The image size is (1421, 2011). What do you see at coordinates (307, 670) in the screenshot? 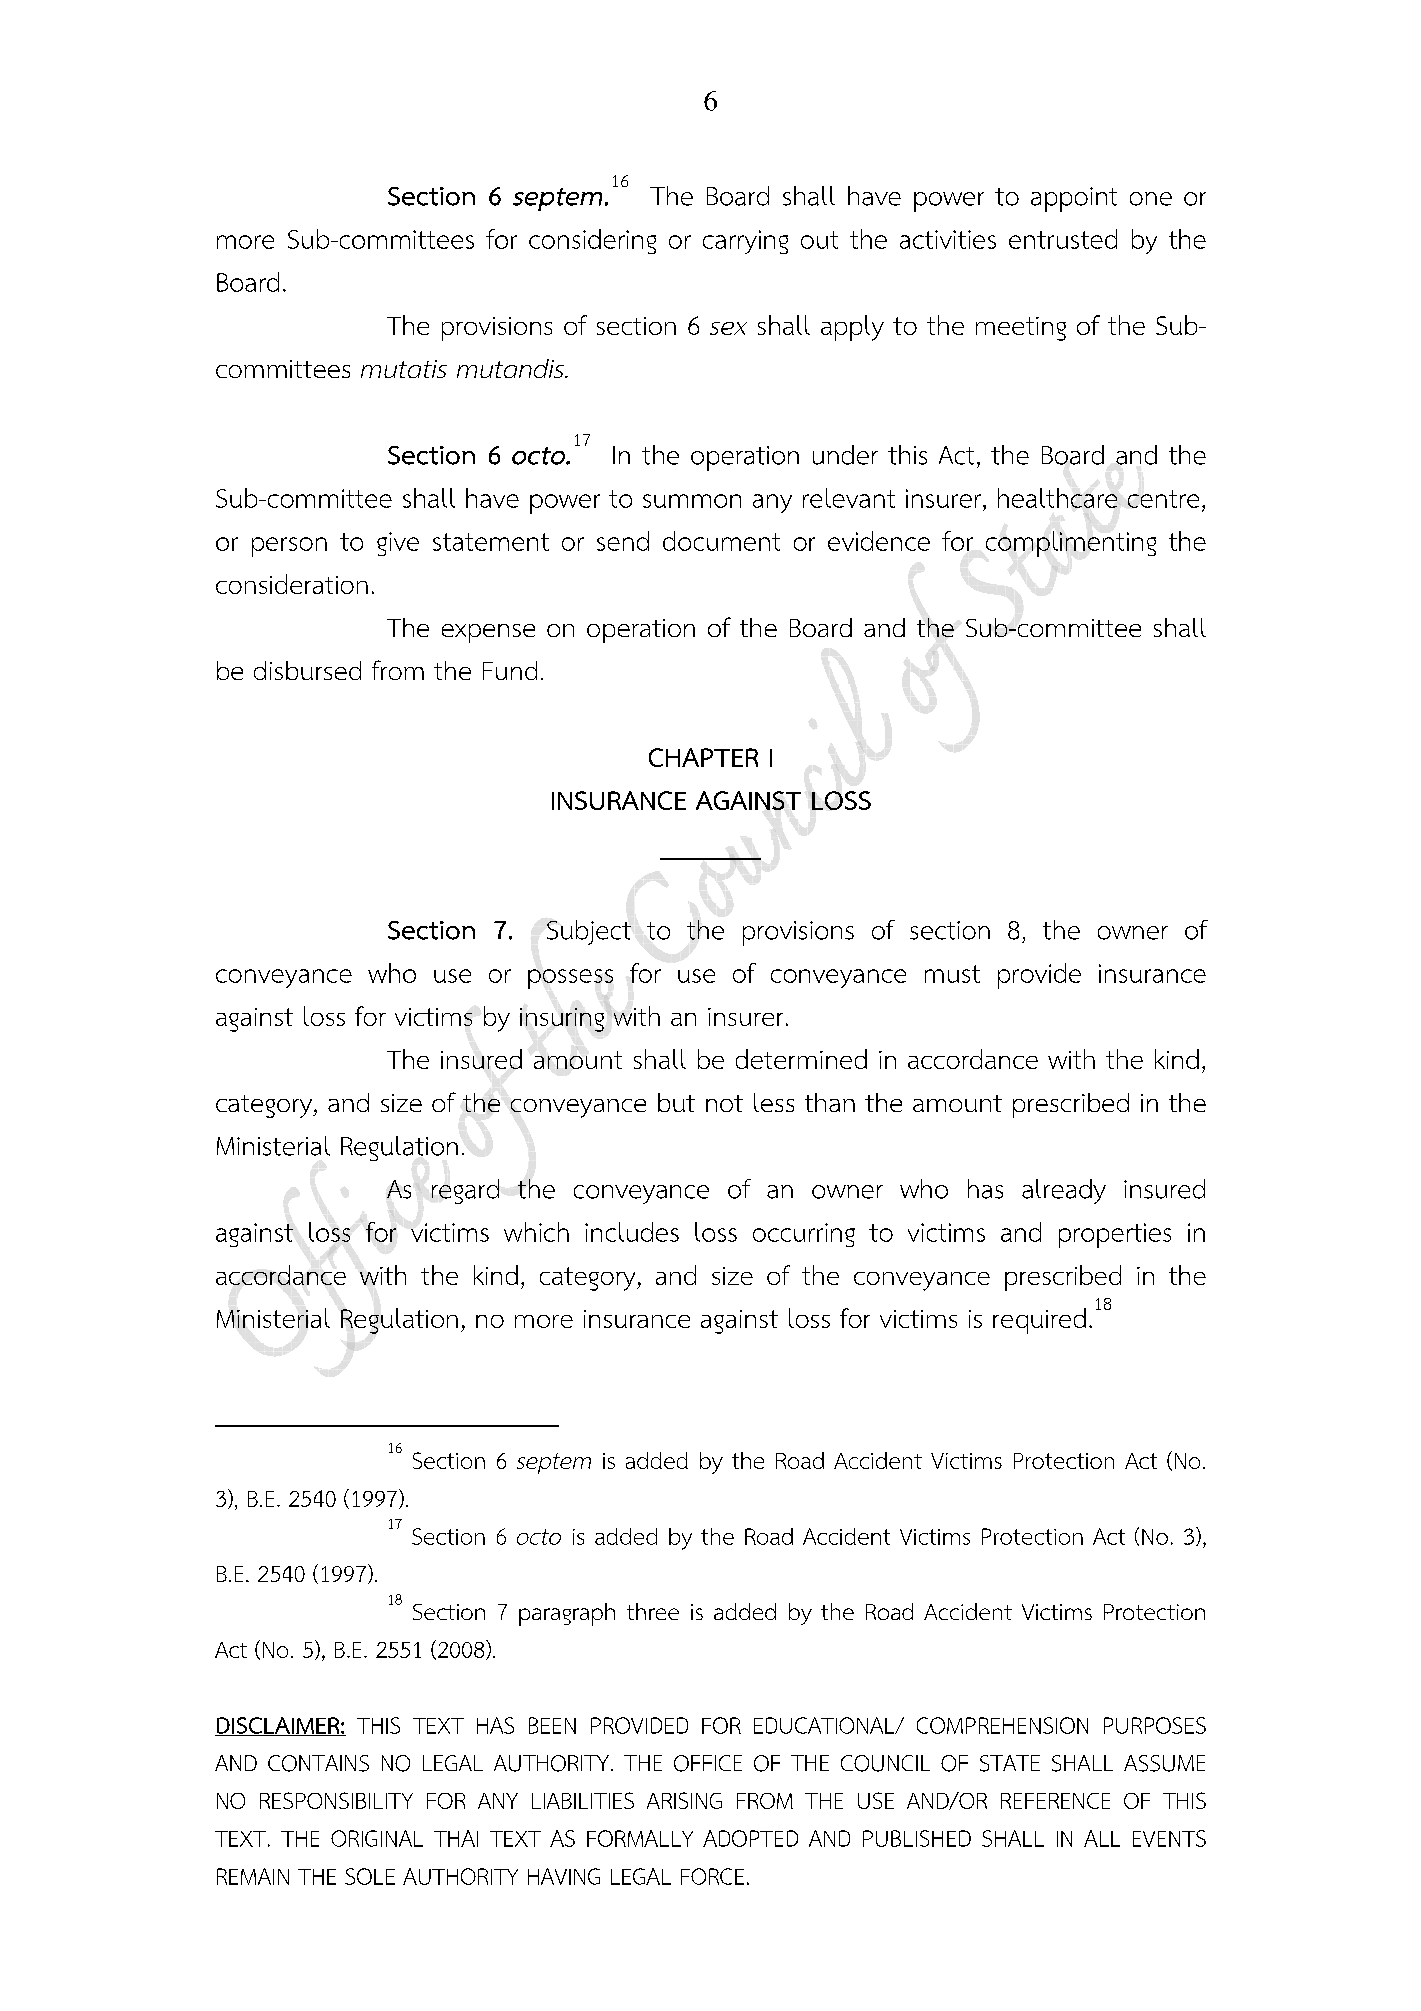
I see `disbursed` at bounding box center [307, 670].
